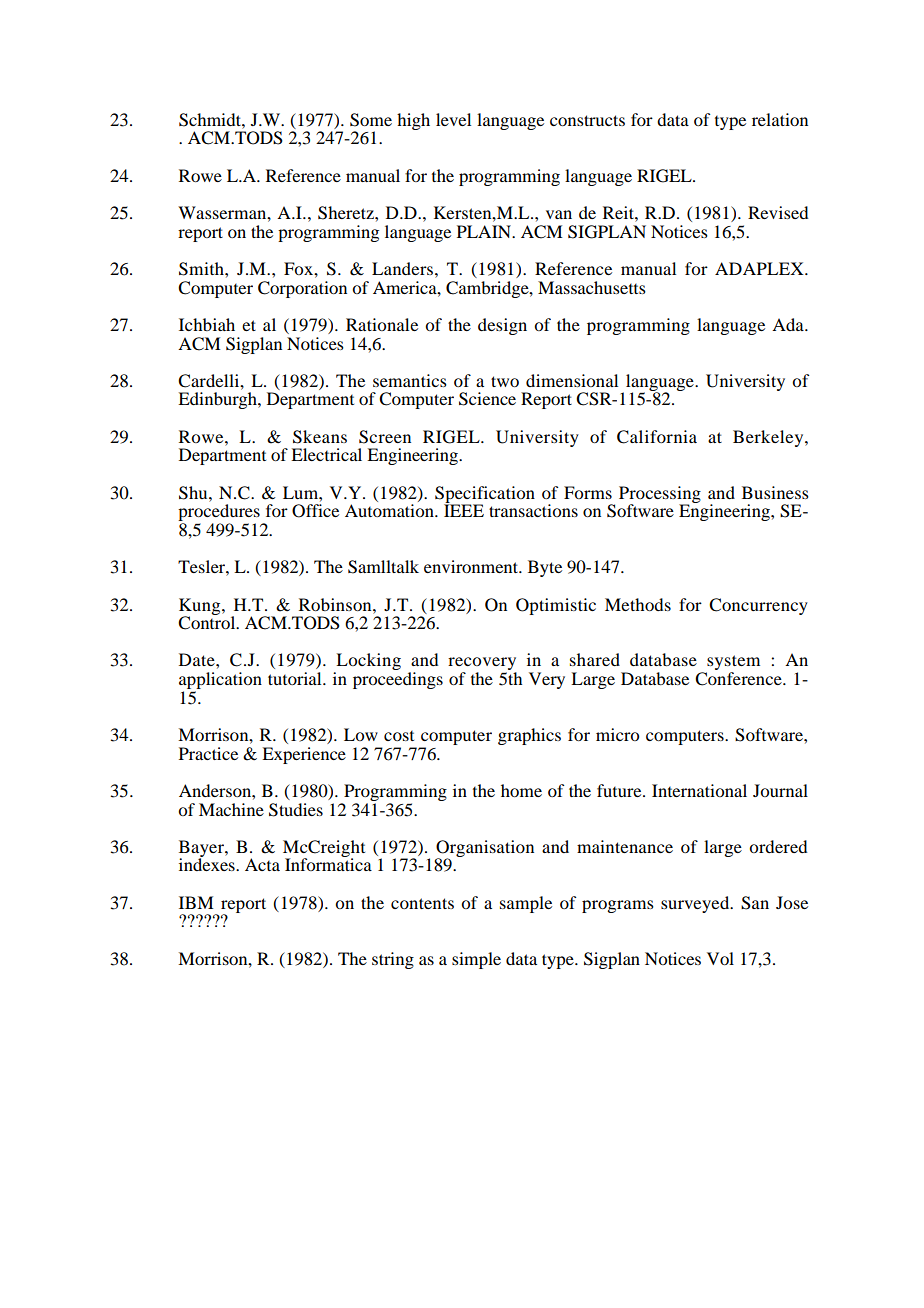 Image resolution: width=924 pixels, height=1308 pixels. What do you see at coordinates (371, 120) in the image?
I see `Some` at bounding box center [371, 120].
